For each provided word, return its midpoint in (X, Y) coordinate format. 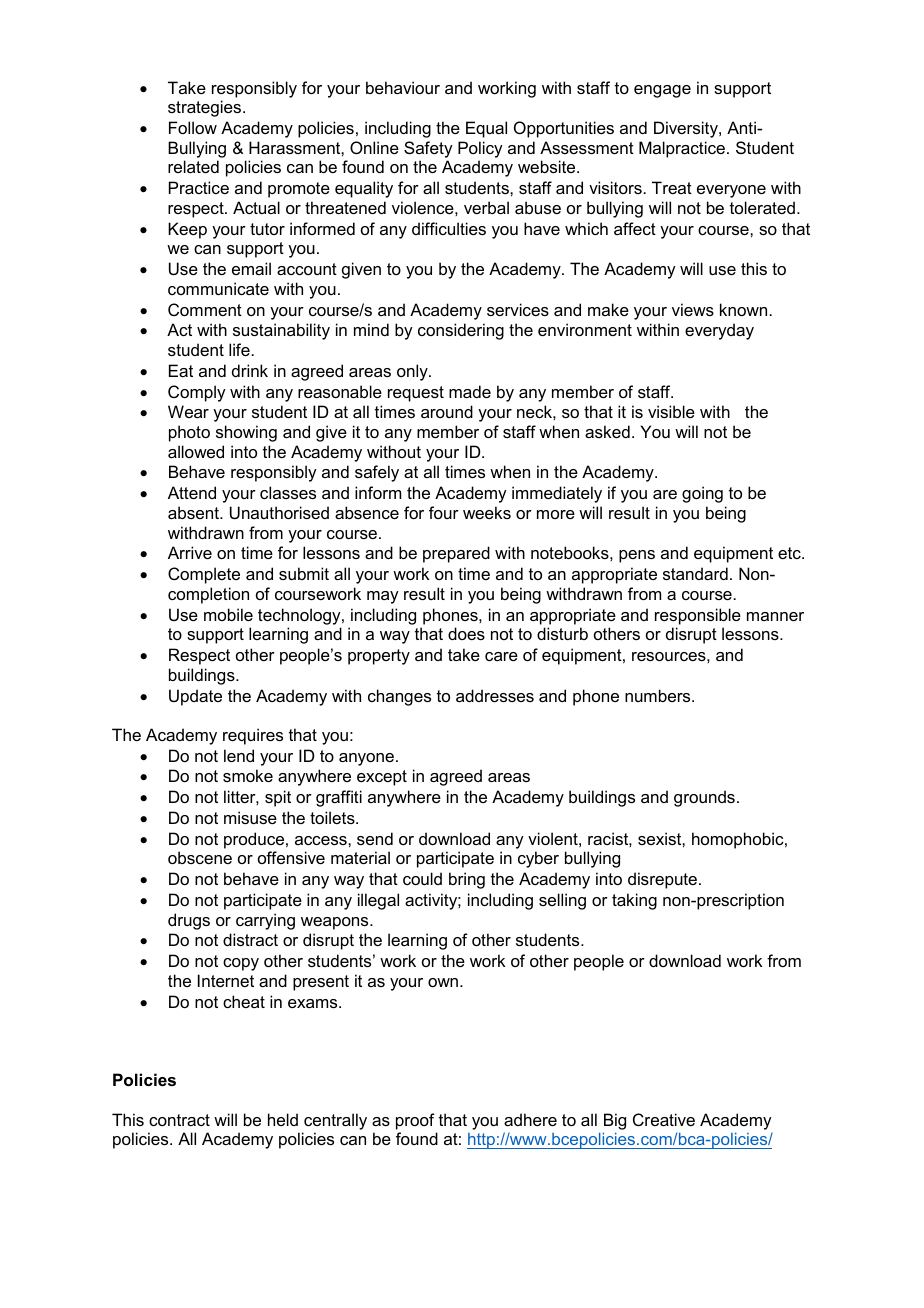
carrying (265, 921)
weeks (487, 512)
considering (461, 331)
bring (467, 880)
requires (253, 736)
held (283, 1119)
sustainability (281, 331)
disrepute (664, 880)
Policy (480, 149)
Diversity (687, 129)
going (702, 494)
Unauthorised (279, 512)
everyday (719, 331)
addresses (495, 695)
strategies (206, 108)
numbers (659, 695)
